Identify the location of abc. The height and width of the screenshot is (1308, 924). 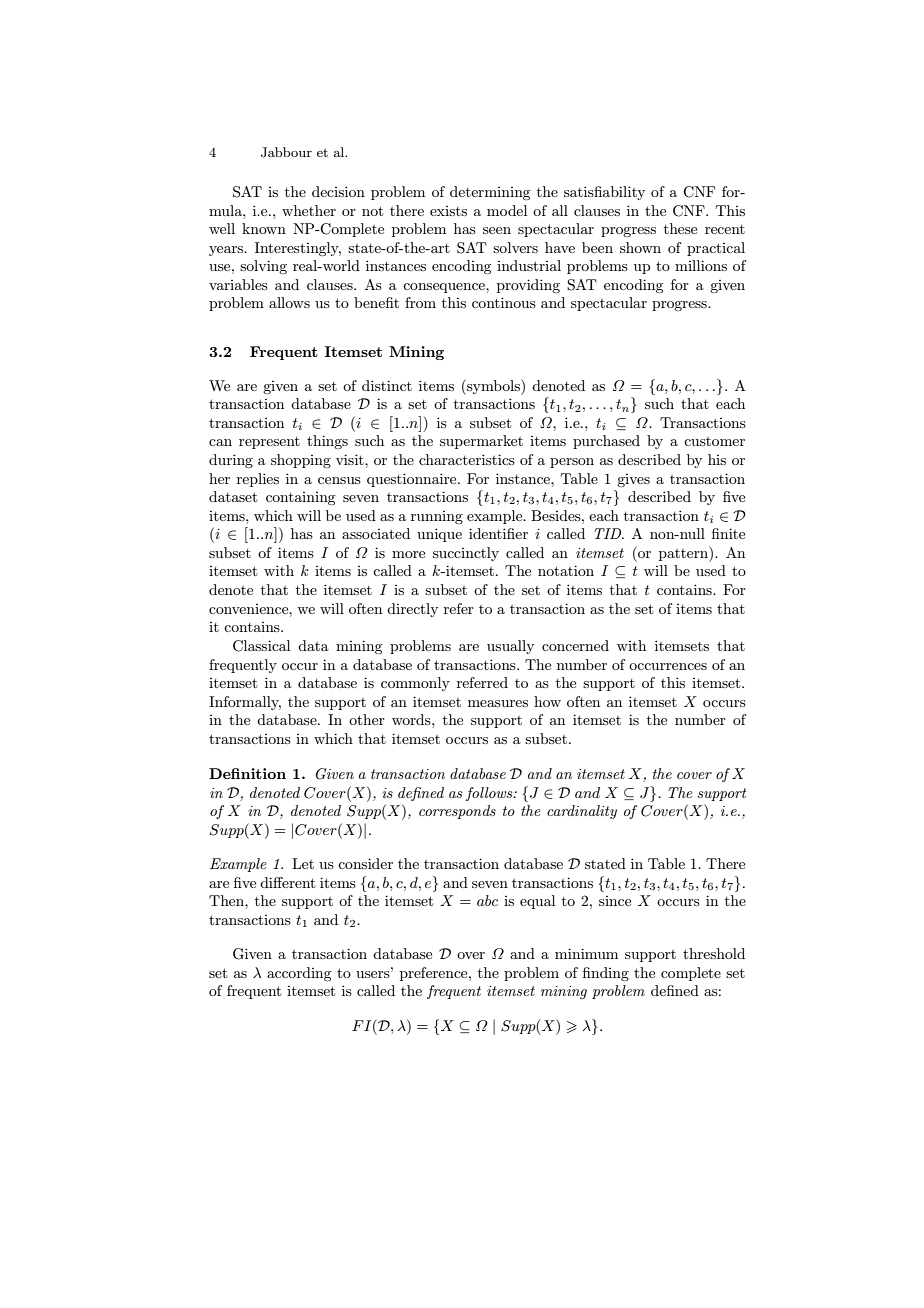
(487, 900).
